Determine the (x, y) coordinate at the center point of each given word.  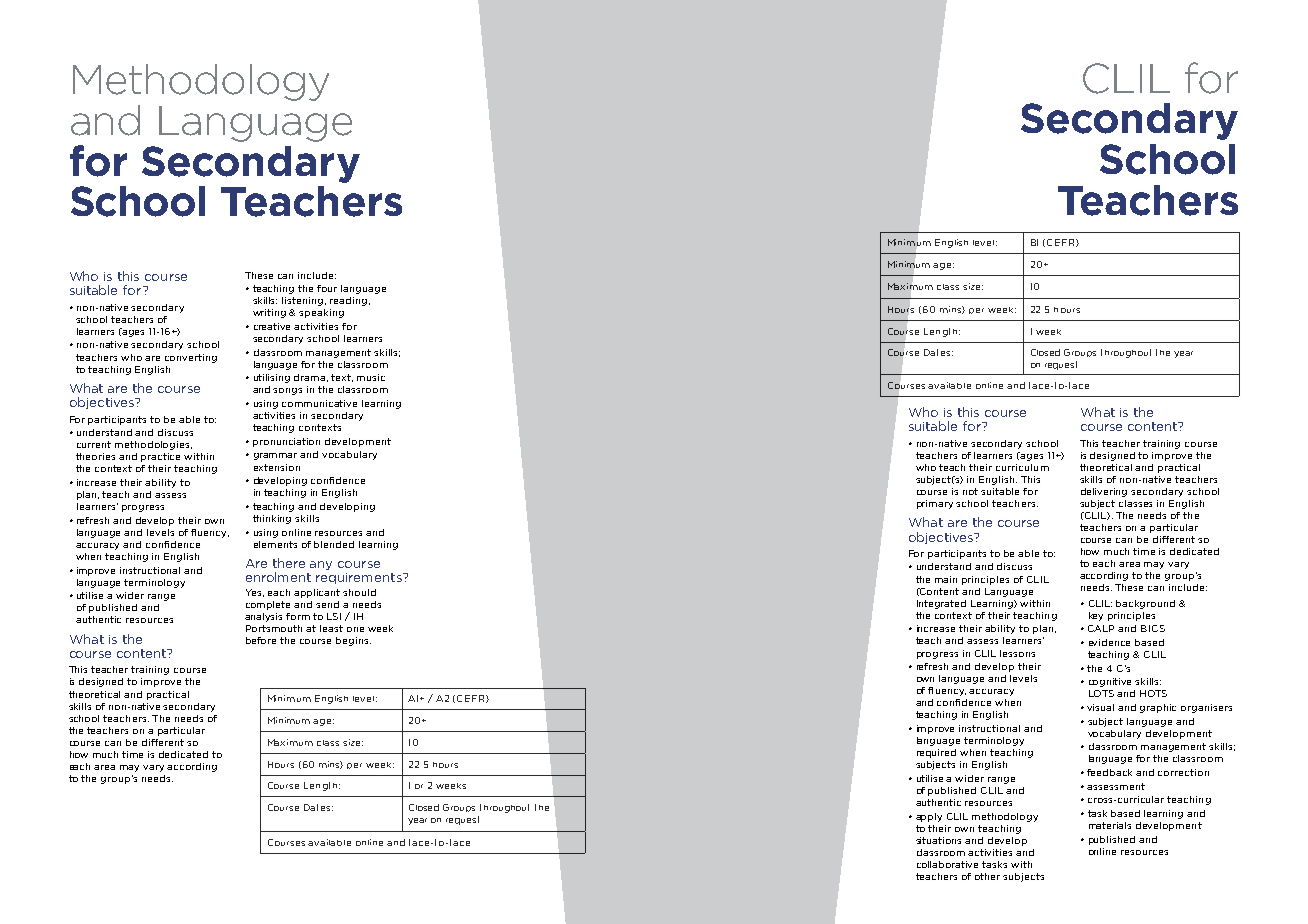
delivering (1104, 492)
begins (353, 641)
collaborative (947, 864)
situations (938, 840)
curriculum (1022, 467)
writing (269, 313)
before (261, 640)
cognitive (1110, 682)
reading (348, 301)
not (970, 491)
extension (277, 467)
